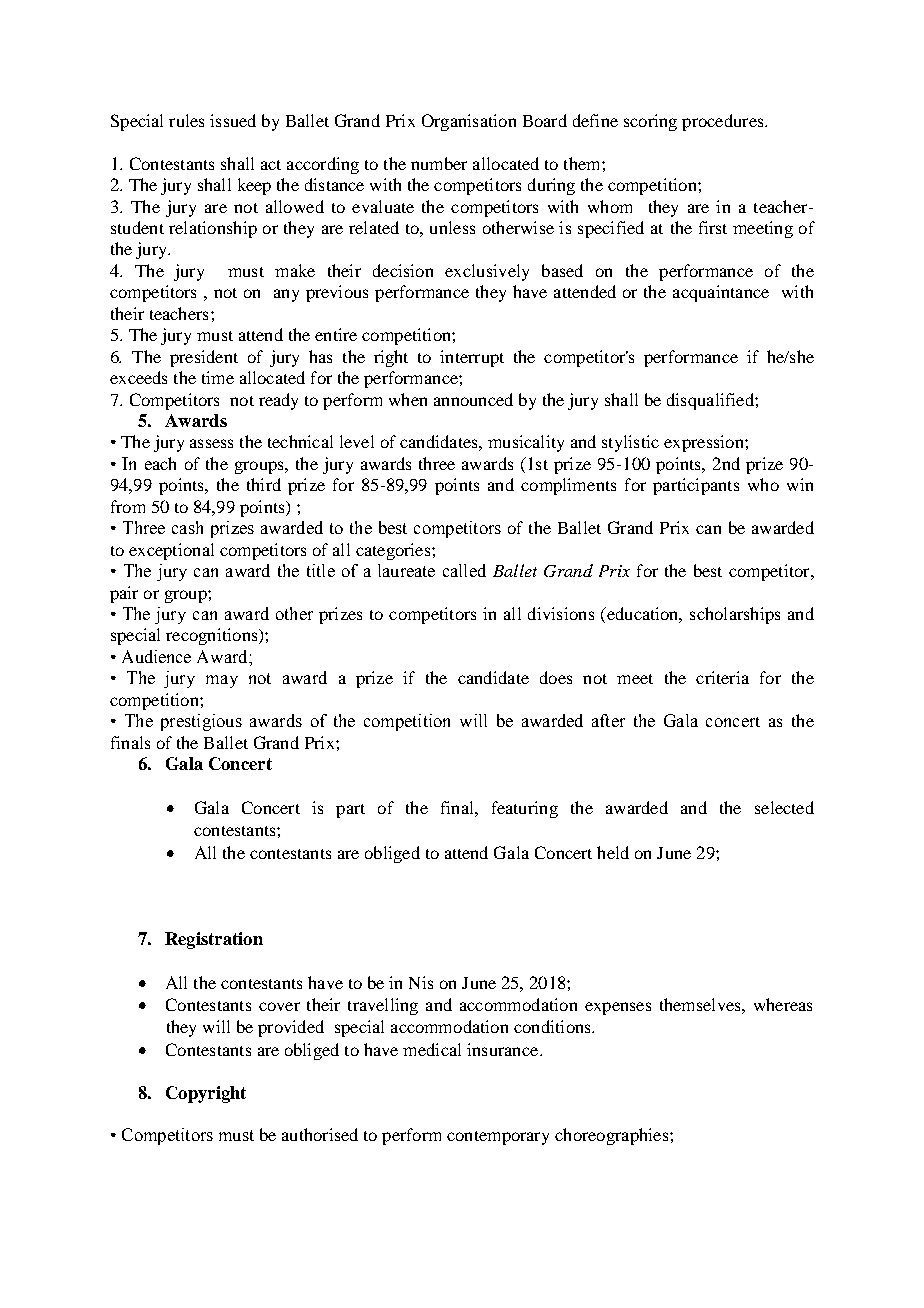 This page has width=924, height=1308. Describe the element at coordinates (498, 1138) in the page. I see `contemporary` at that location.
